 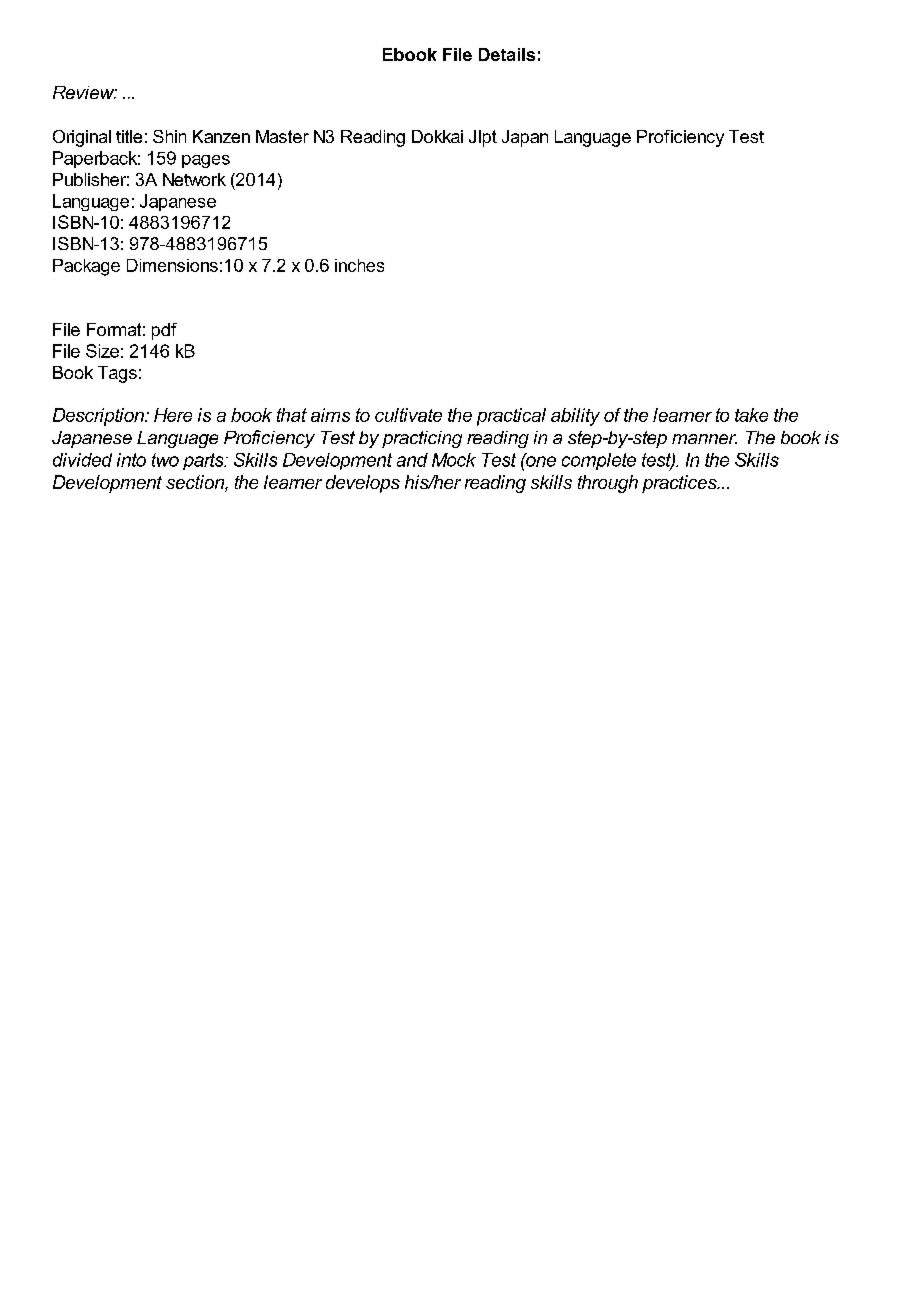 What do you see at coordinates (575, 417) in the screenshot?
I see `ability` at bounding box center [575, 417].
